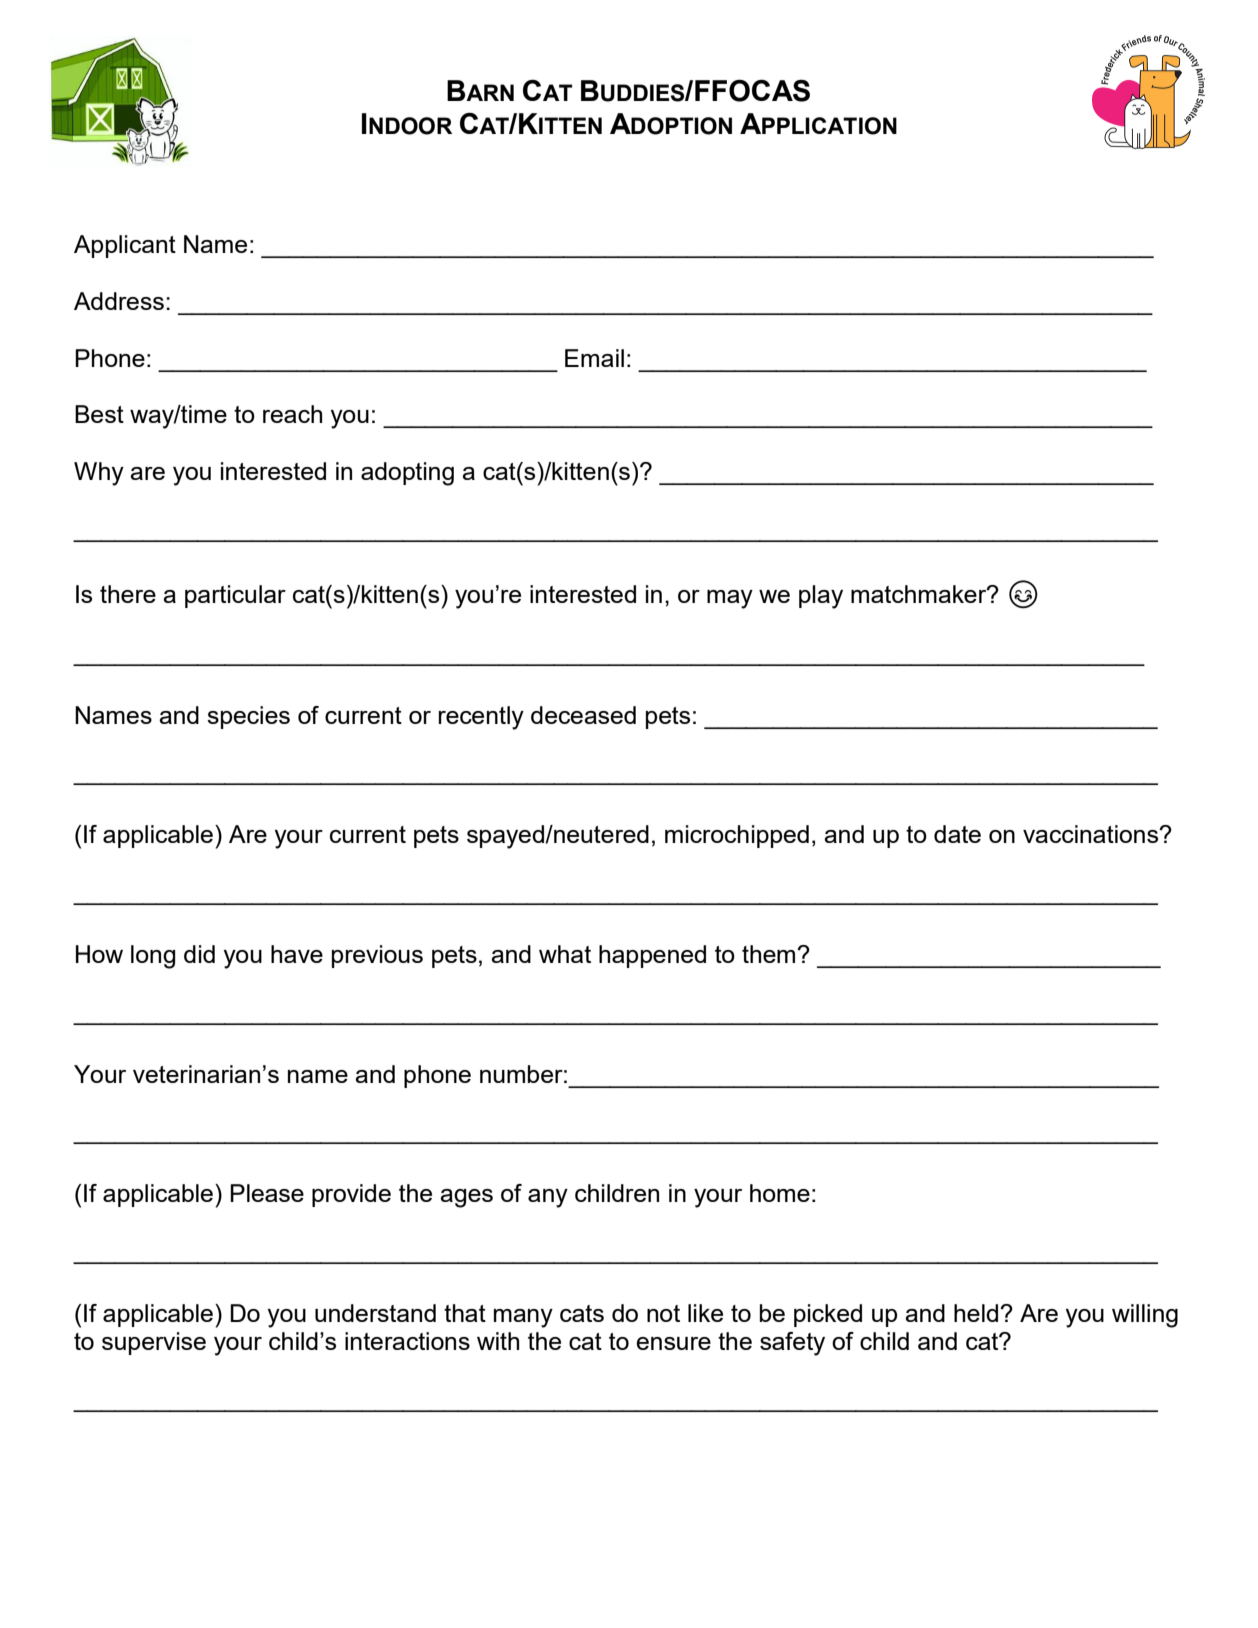  I want to click on deceased, so click(583, 715).
